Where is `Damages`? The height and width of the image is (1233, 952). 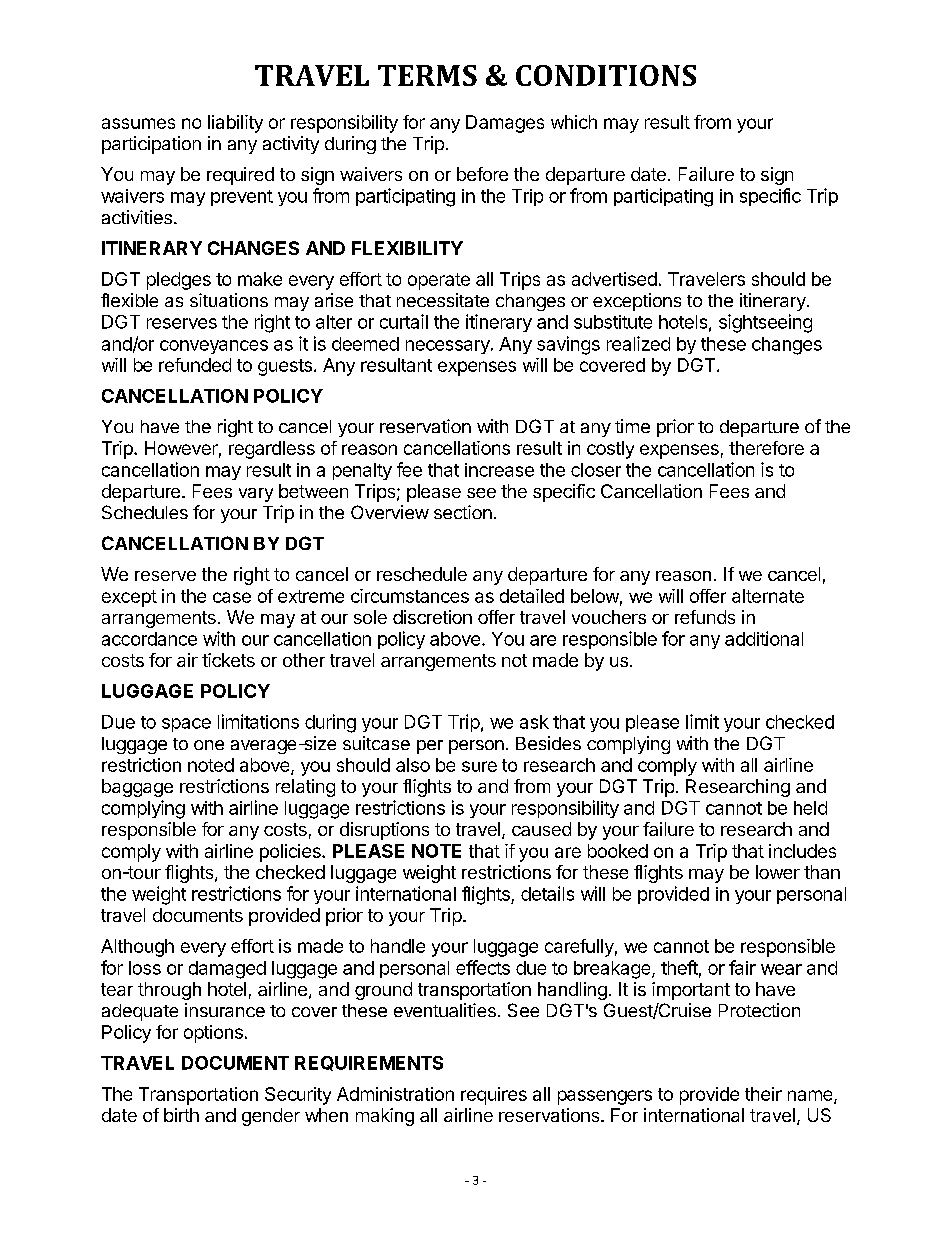 Damages is located at coordinates (505, 124).
